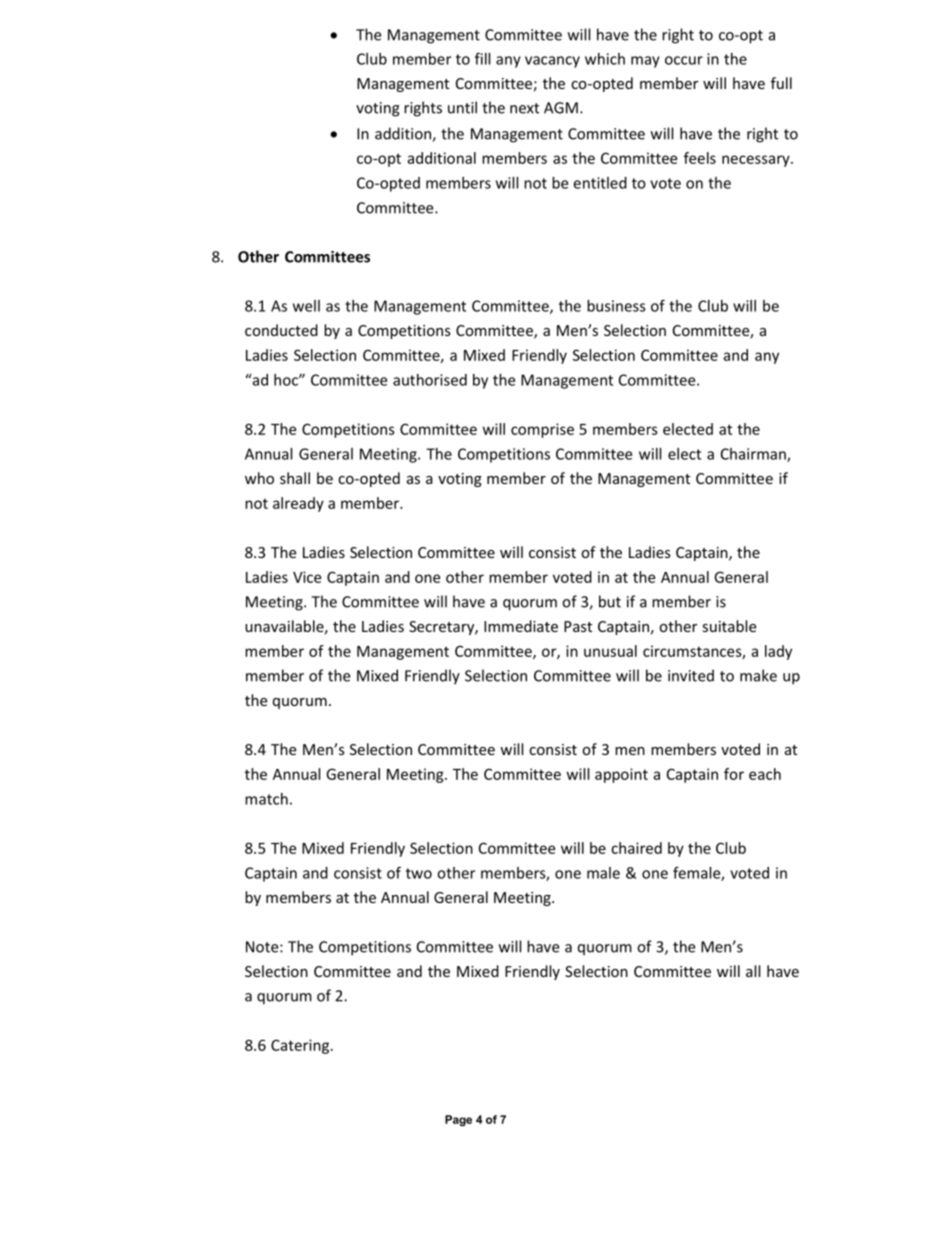 This screenshot has width=952, height=1233. I want to click on for, so click(734, 774).
